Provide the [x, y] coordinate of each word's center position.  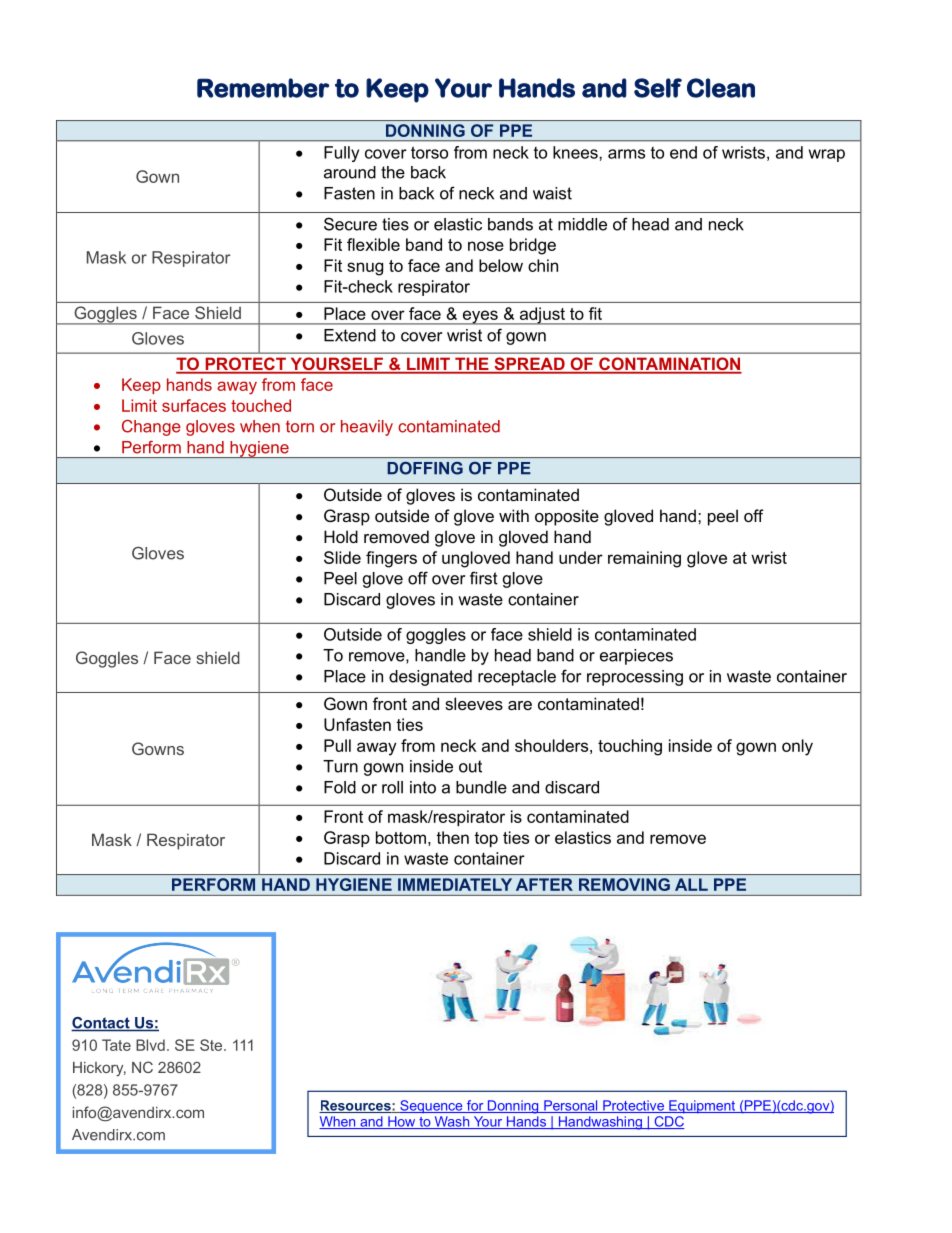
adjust [542, 316]
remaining [644, 559]
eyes [480, 317]
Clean [721, 88]
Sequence [431, 1107]
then [452, 837]
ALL [691, 884]
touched [261, 405]
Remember [263, 88]
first [484, 578]
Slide [342, 557]
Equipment [702, 1107]
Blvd [150, 1045]
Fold [340, 787]
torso [429, 152]
